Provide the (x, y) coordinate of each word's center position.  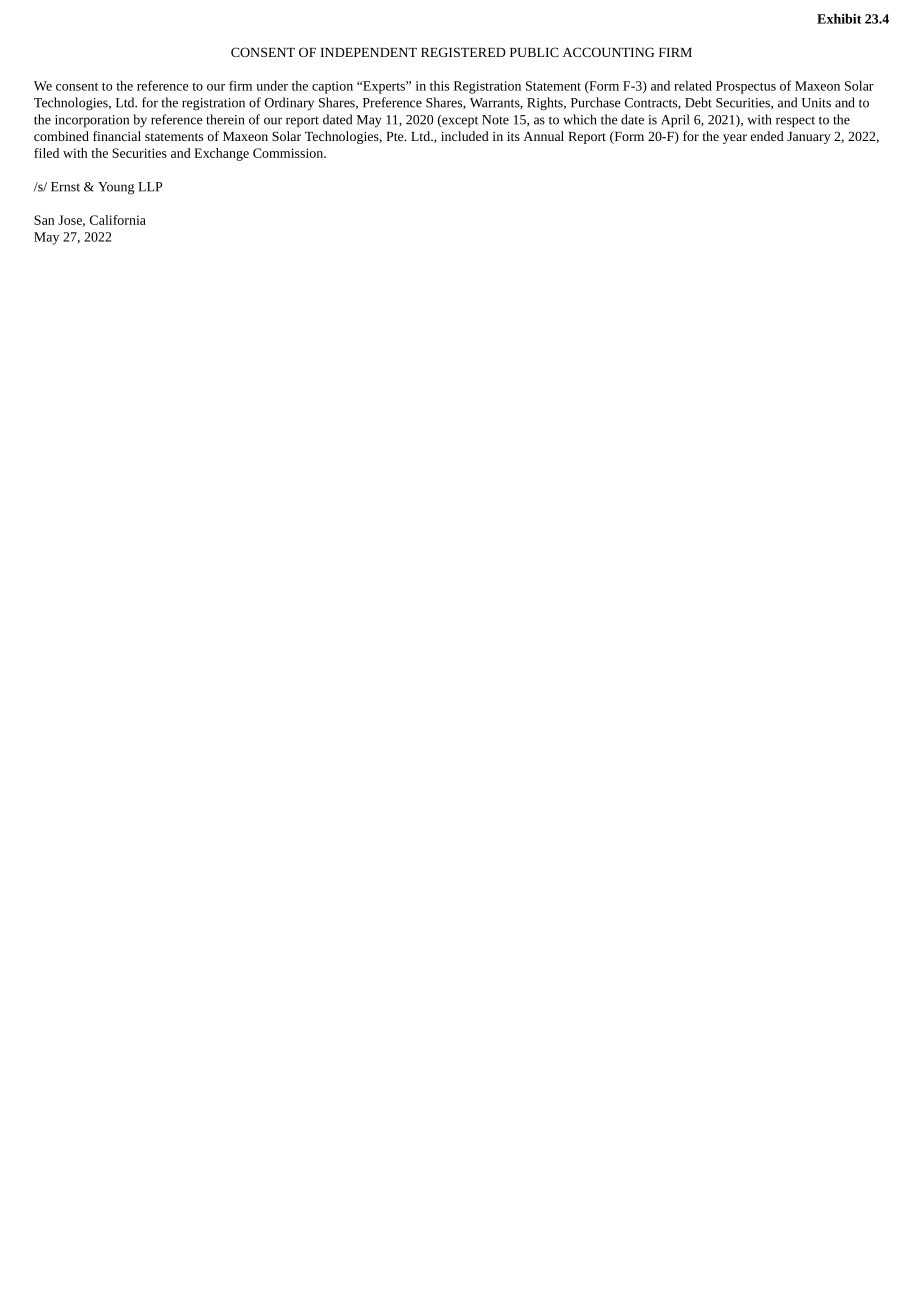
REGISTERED (463, 52)
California (118, 220)
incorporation (92, 121)
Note (495, 120)
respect (795, 122)
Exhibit (839, 18)
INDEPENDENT (368, 52)
